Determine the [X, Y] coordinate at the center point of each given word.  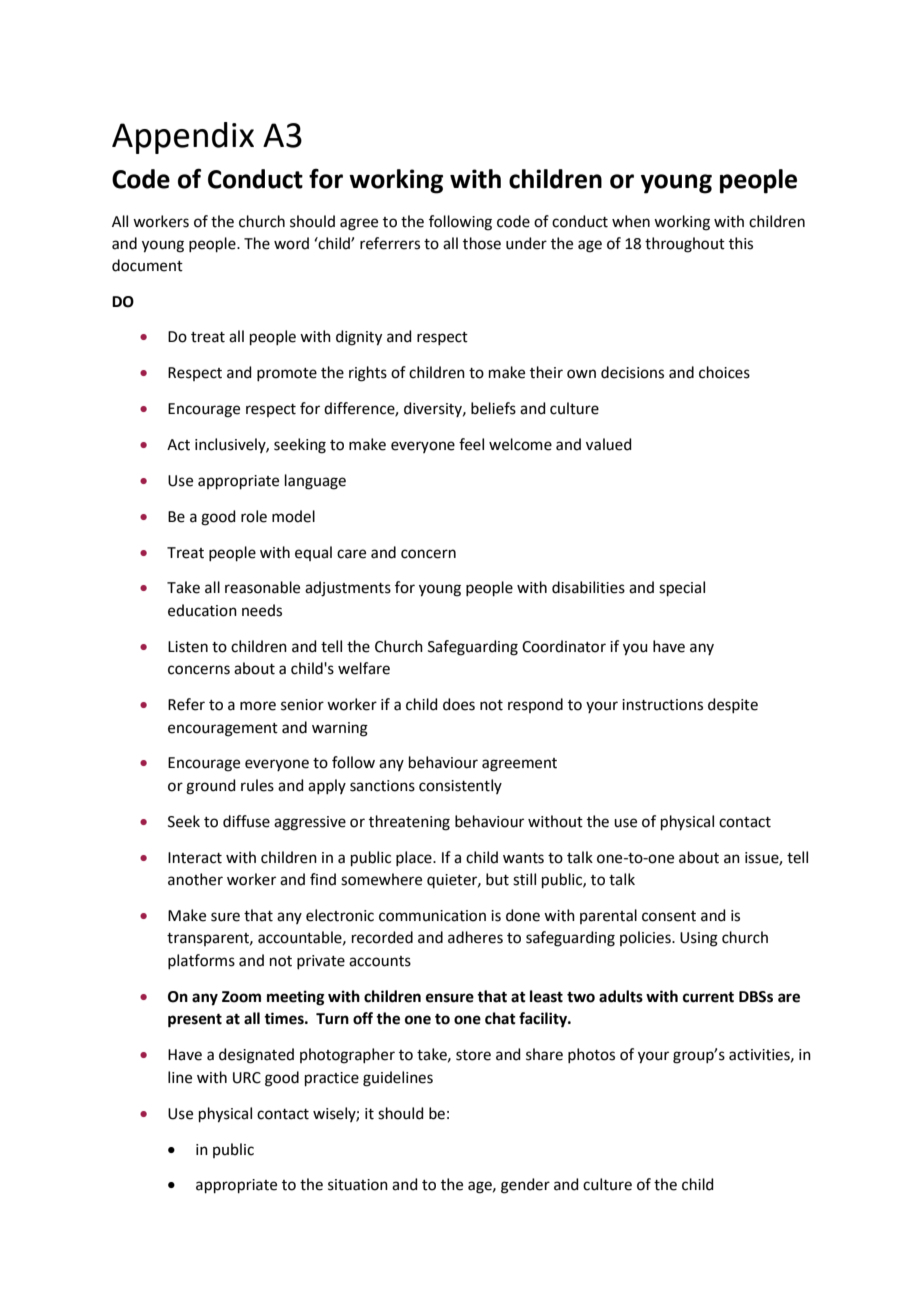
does [459, 704]
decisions [632, 372]
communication [432, 916]
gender [525, 1186]
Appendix [183, 138]
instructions [662, 705]
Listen [188, 647]
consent [669, 916]
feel [471, 444]
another [195, 879]
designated [256, 1056]
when [631, 221]
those [482, 243]
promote [287, 374]
